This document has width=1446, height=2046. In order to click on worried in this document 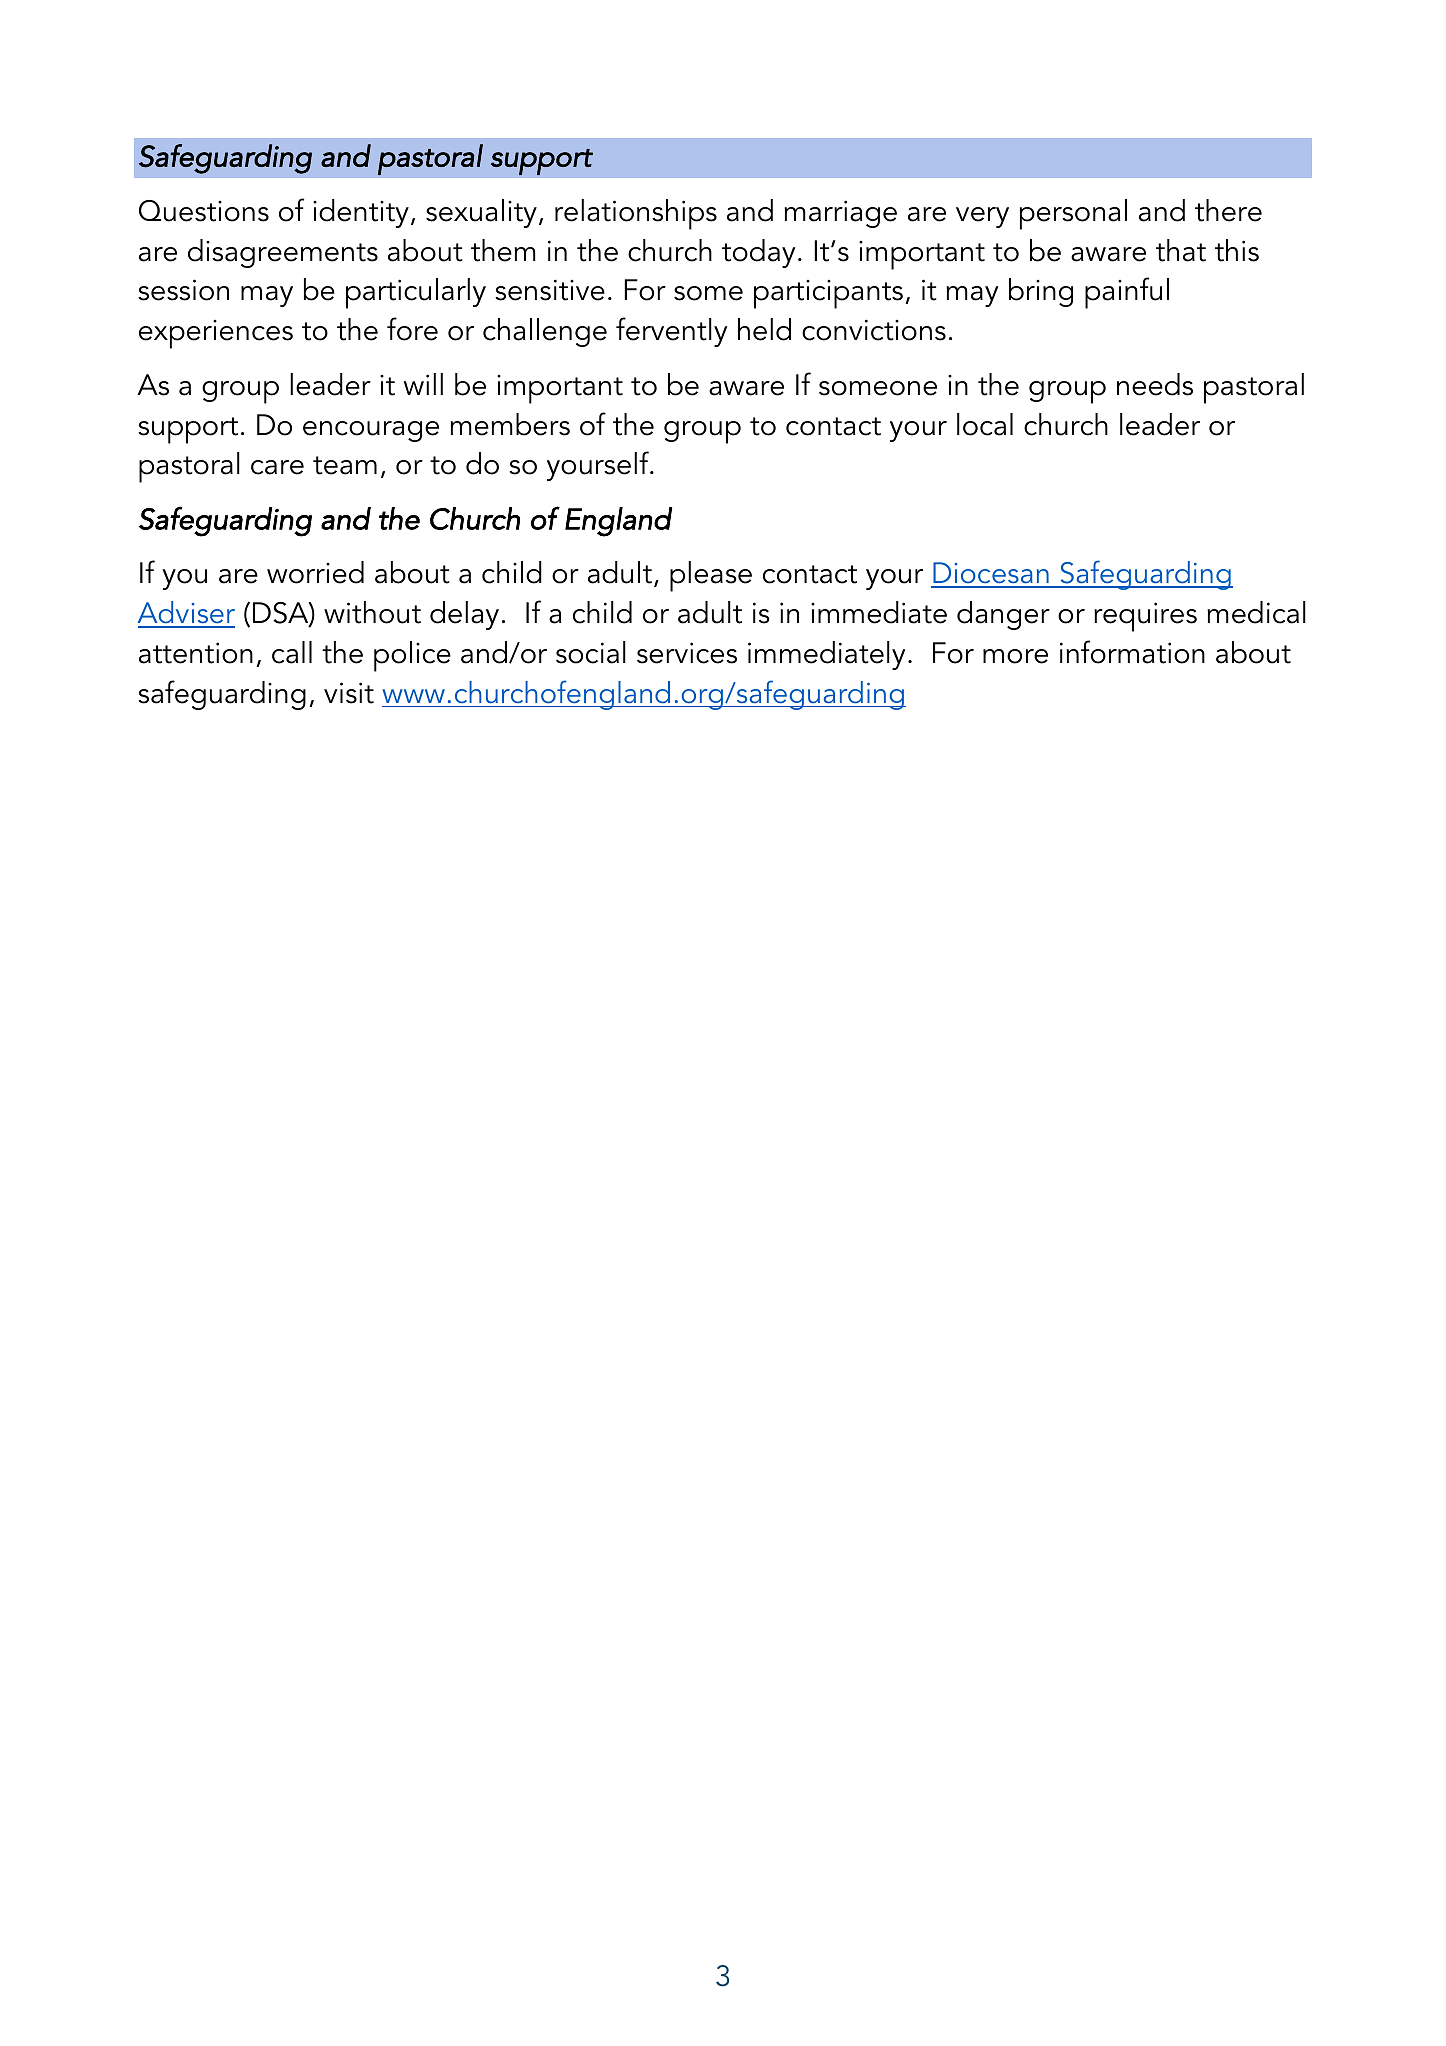, I will do `click(315, 572)`.
